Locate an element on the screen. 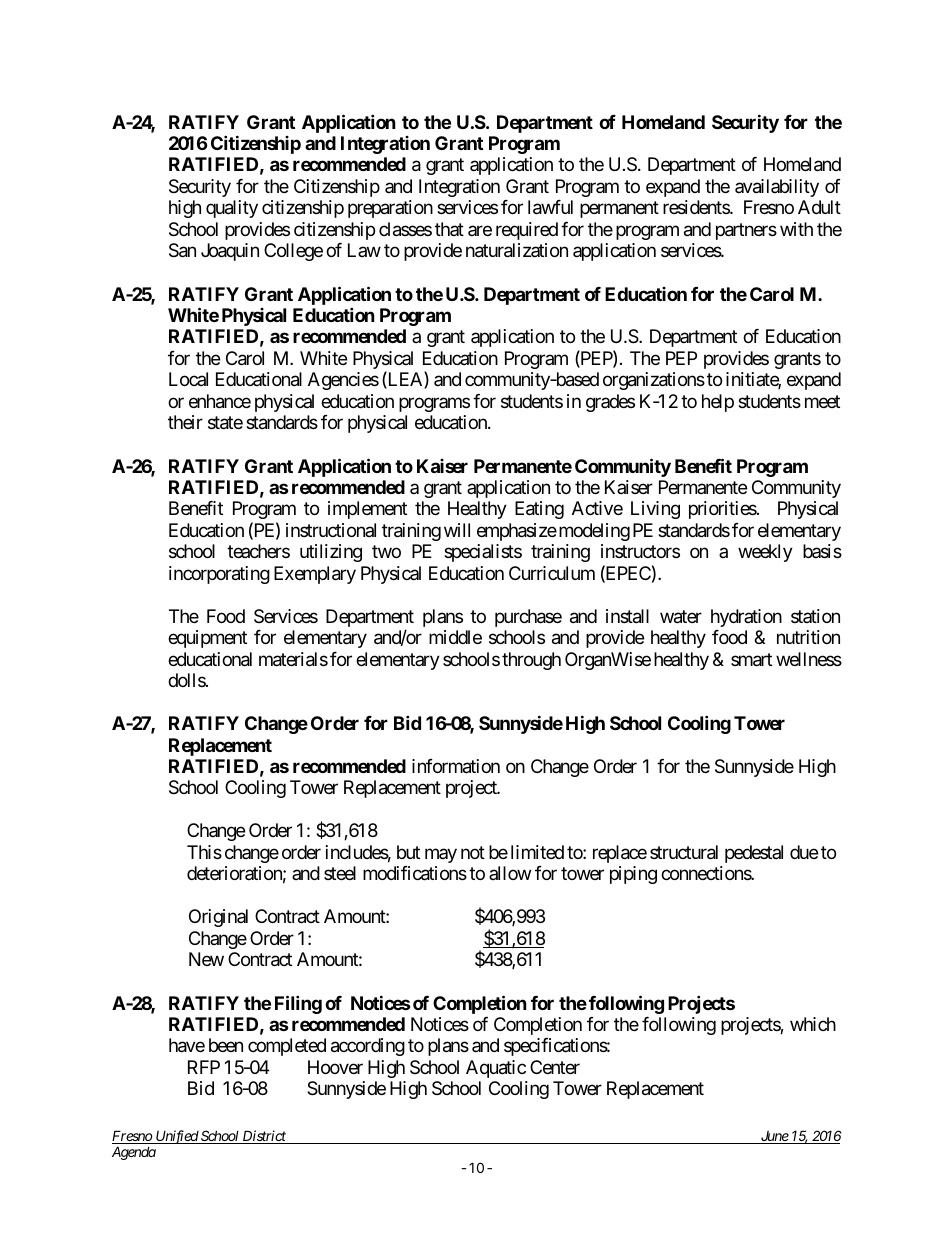  are is located at coordinates (480, 230).
